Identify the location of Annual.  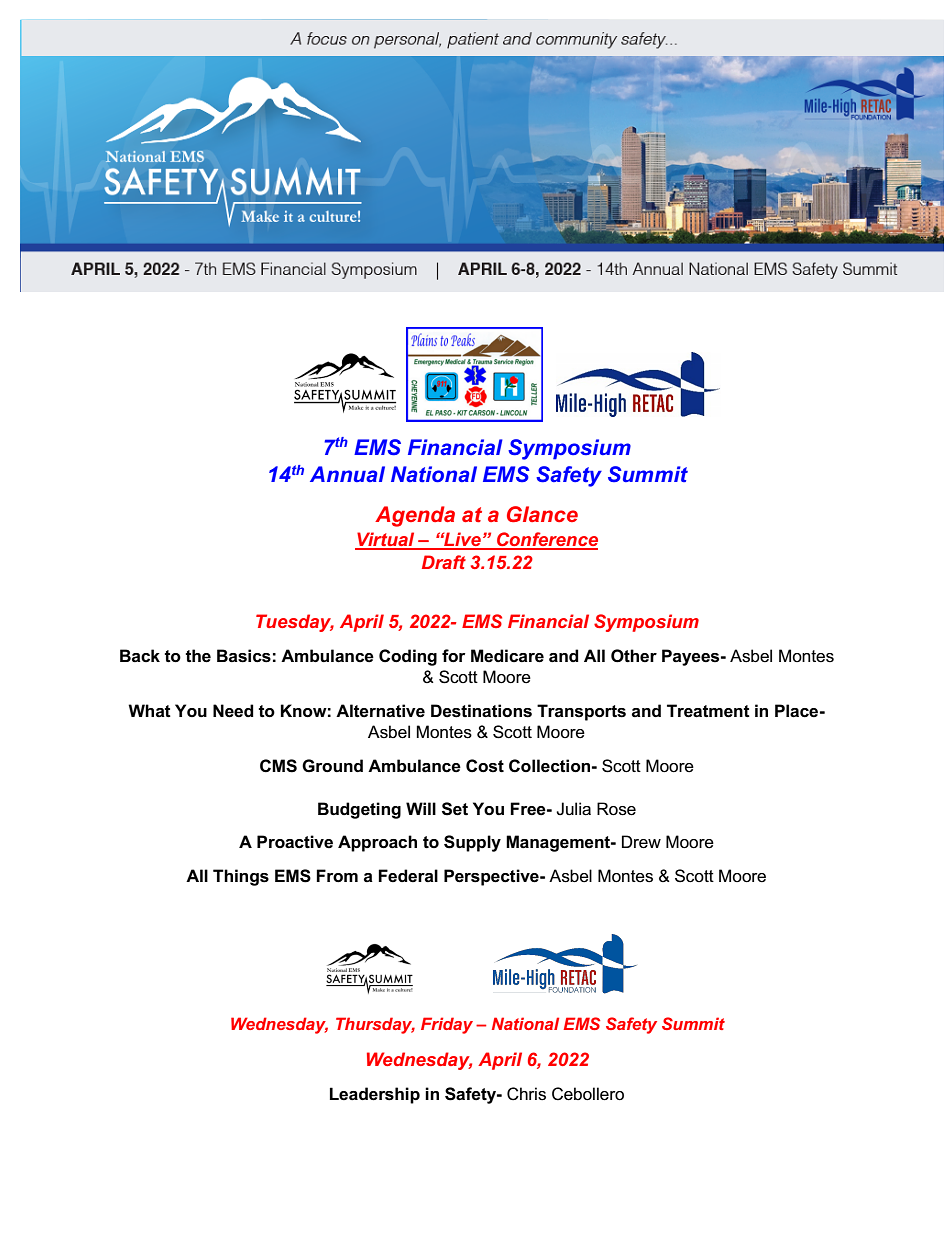
(347, 474).
